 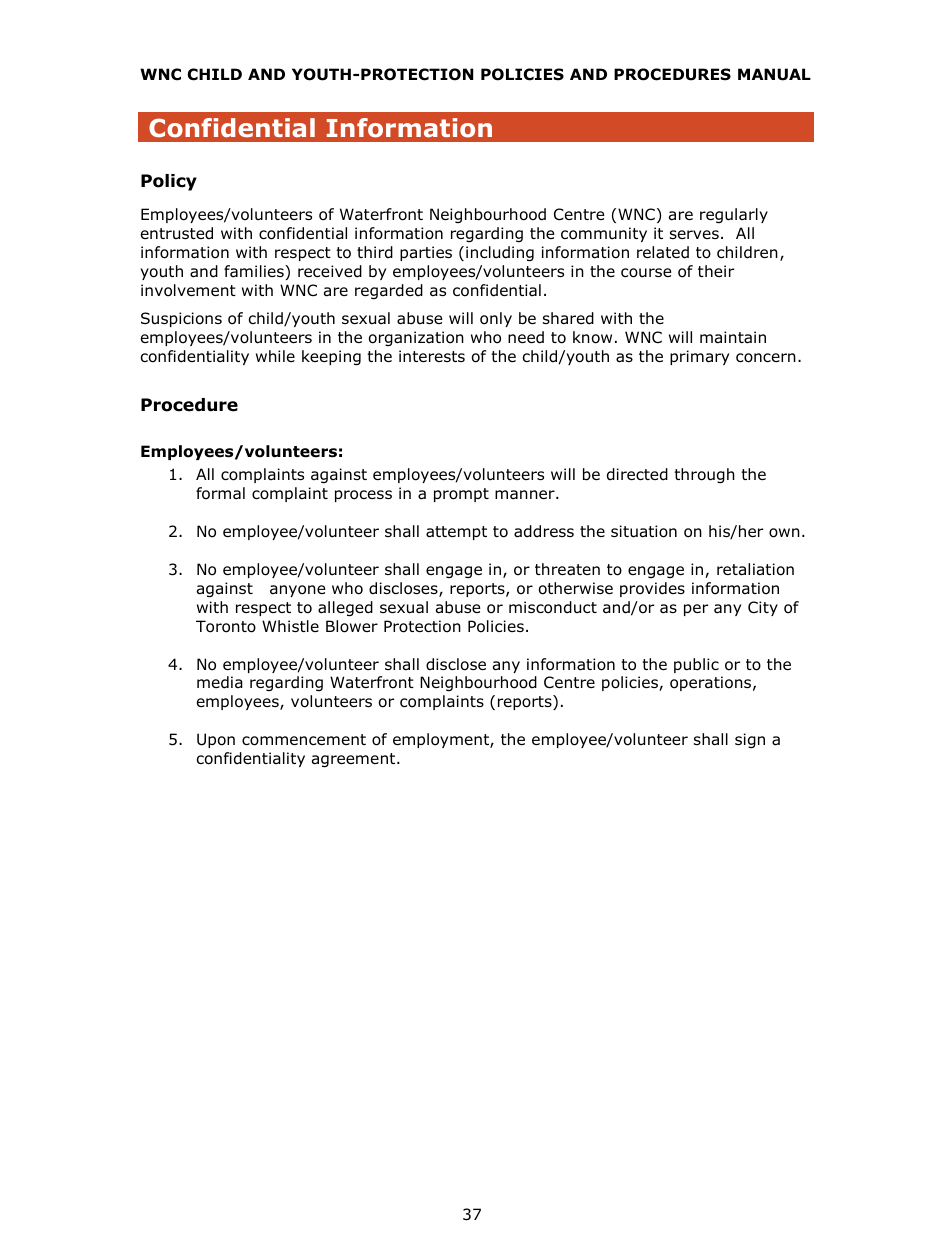 I want to click on Upon, so click(x=216, y=740).
